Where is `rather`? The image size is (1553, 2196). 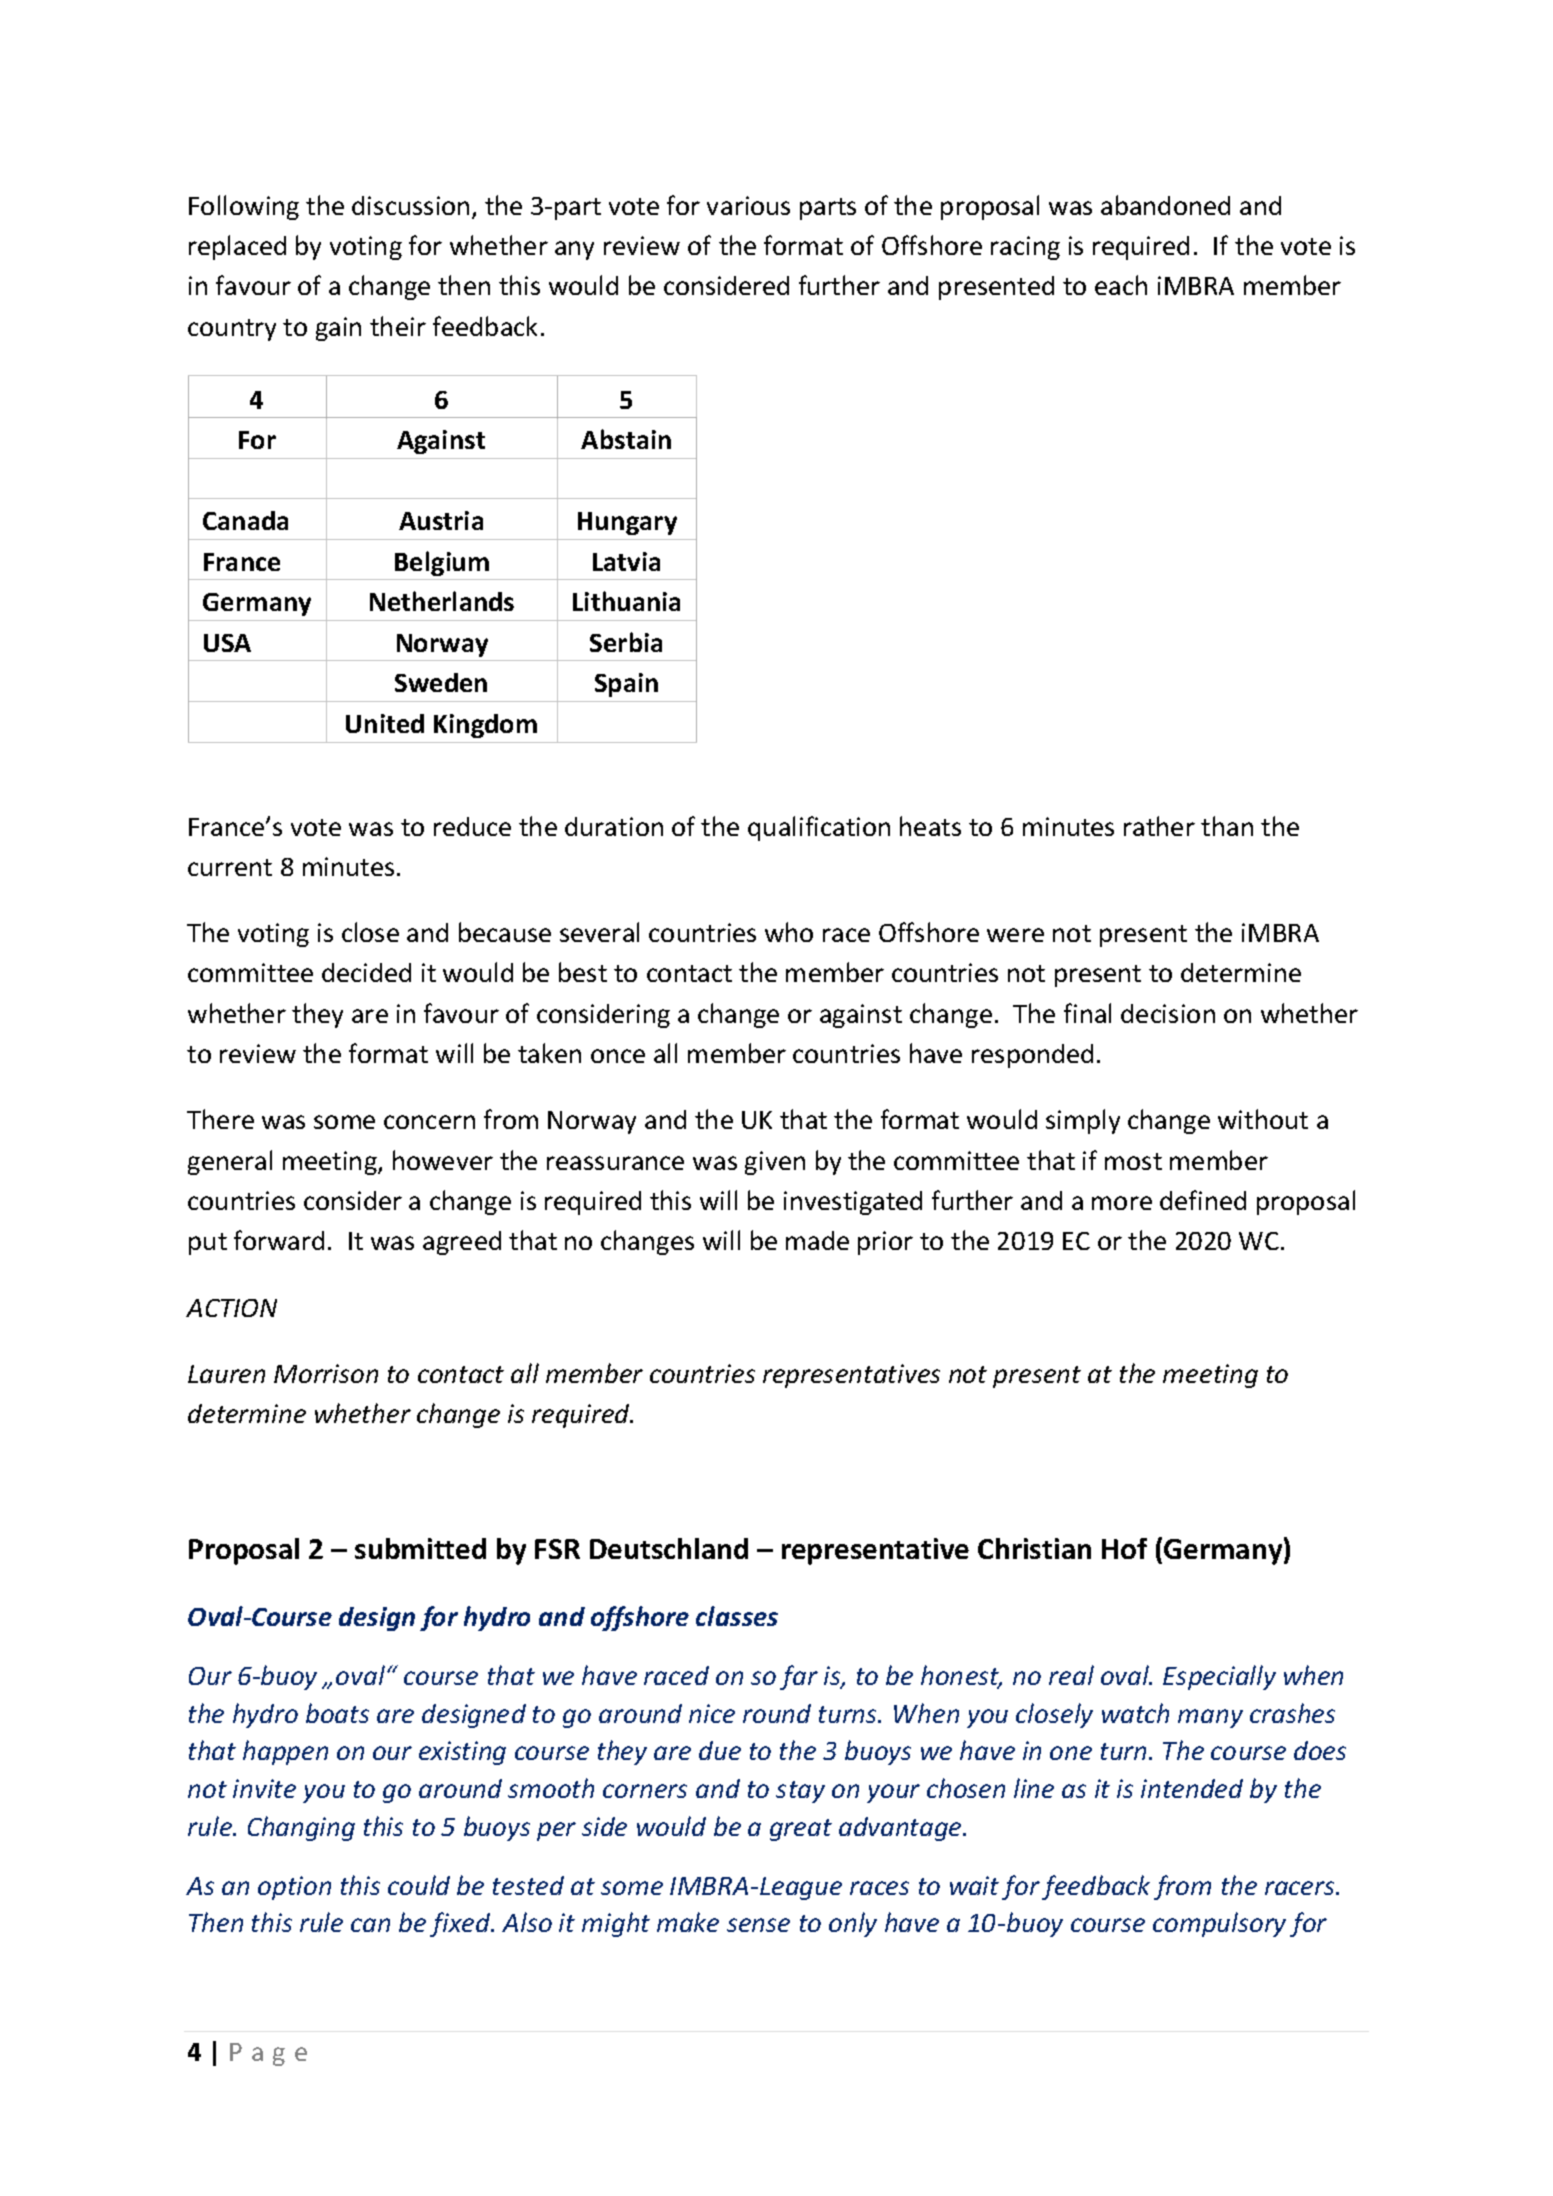 rather is located at coordinates (1159, 826).
